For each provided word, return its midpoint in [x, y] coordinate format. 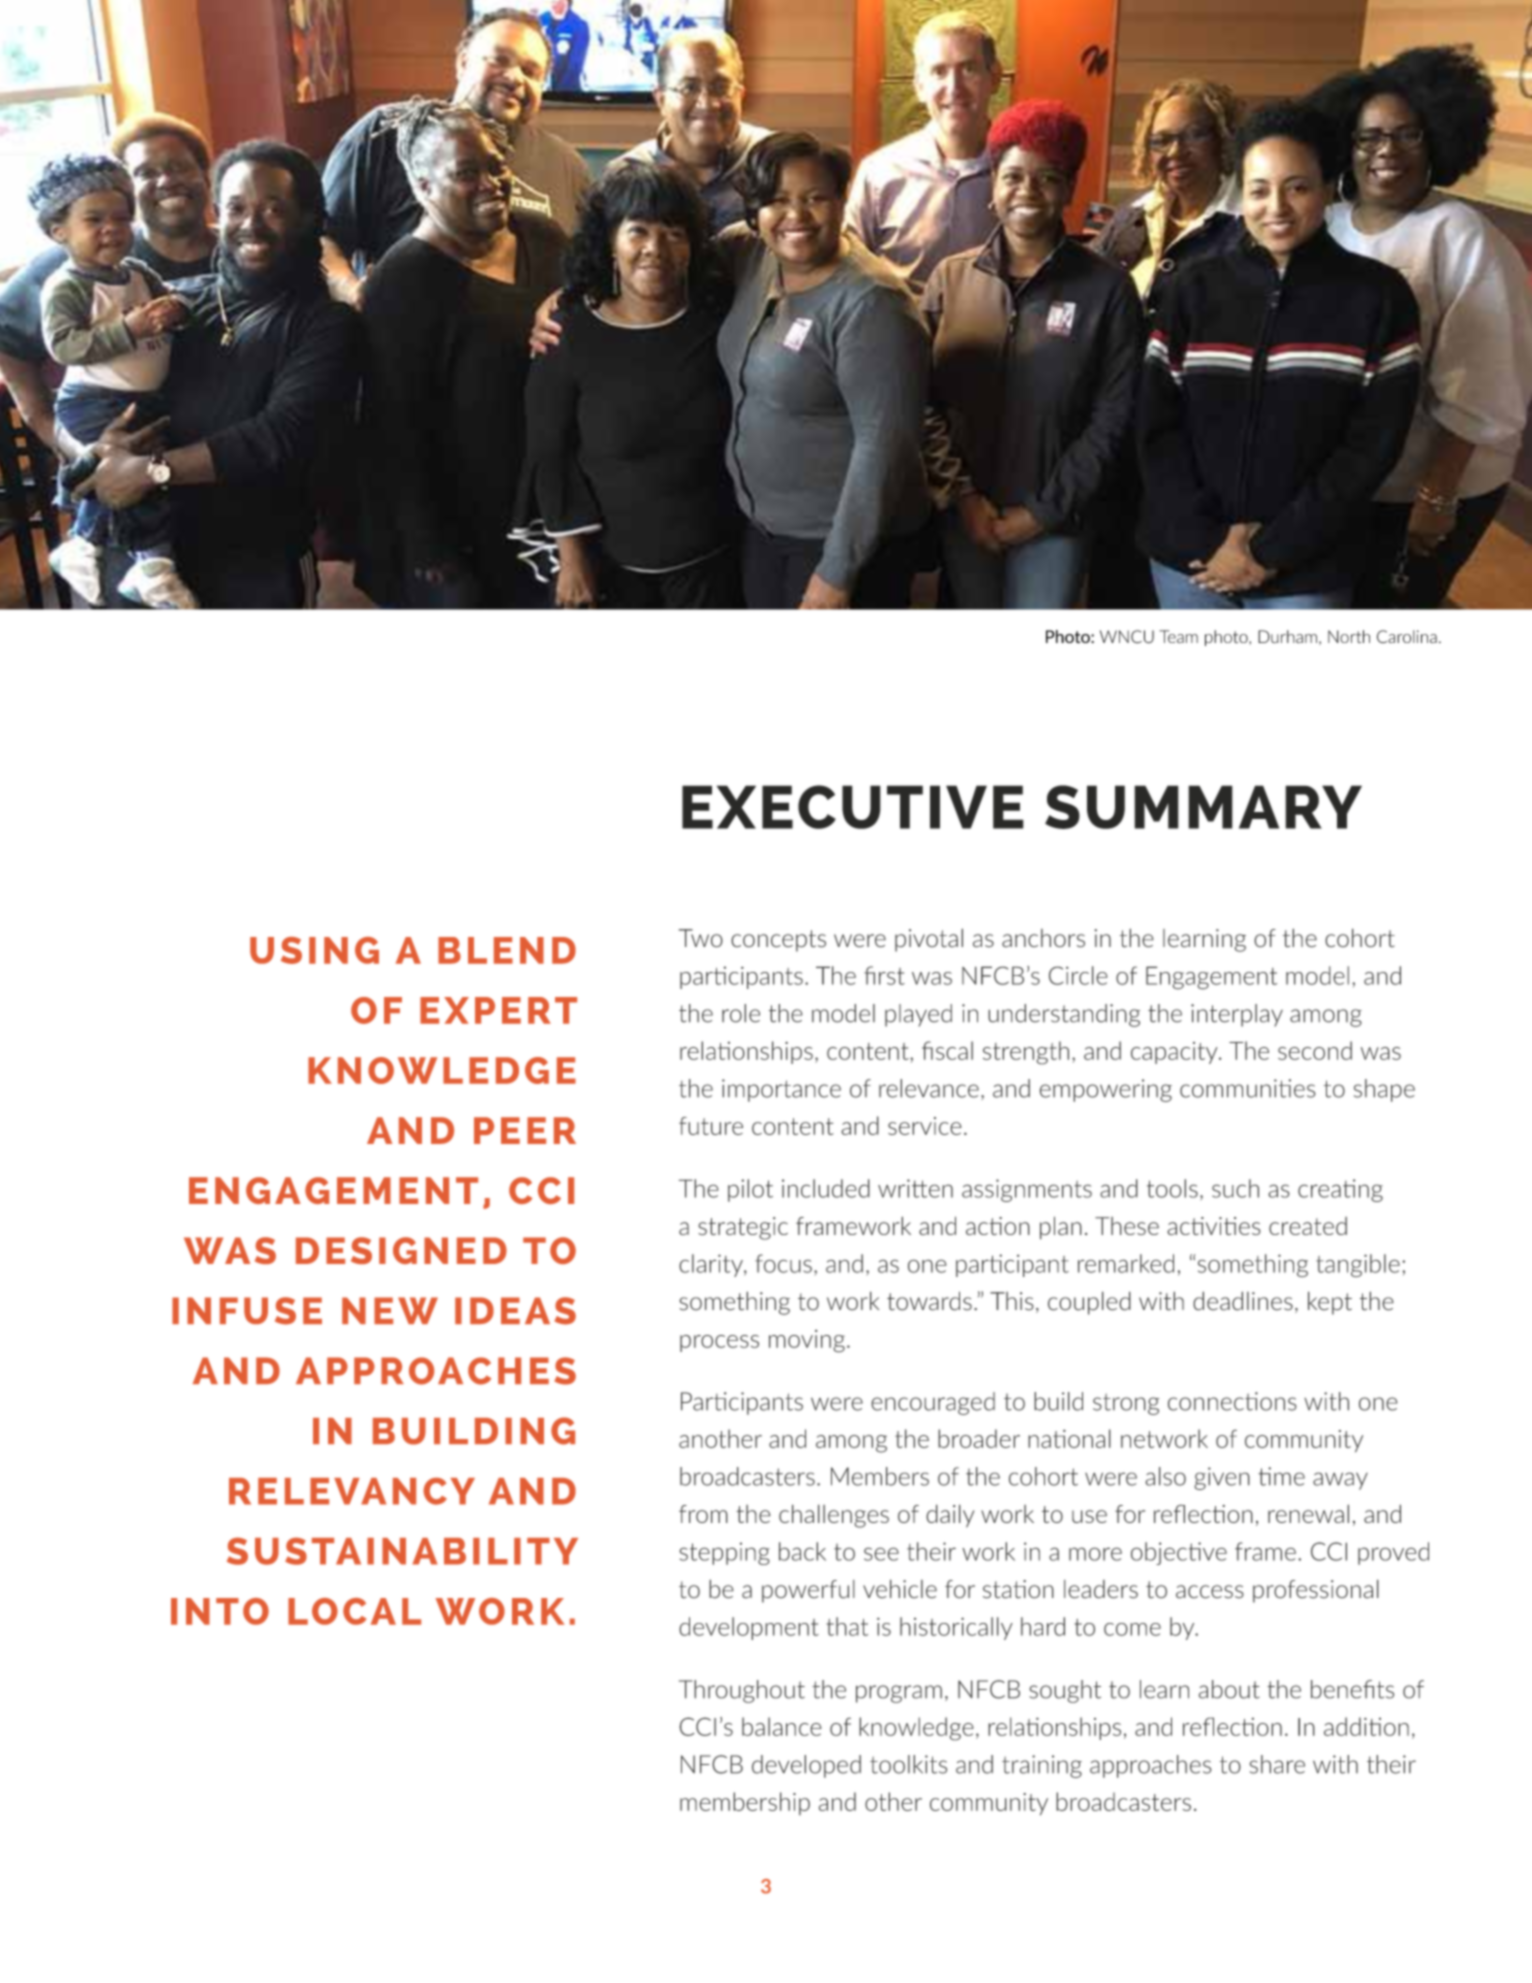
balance [782, 1726]
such [1235, 1188]
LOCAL [354, 1611]
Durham [1287, 636]
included [826, 1188]
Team [1178, 636]
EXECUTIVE [853, 807]
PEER [525, 1130]
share [1277, 1764]
